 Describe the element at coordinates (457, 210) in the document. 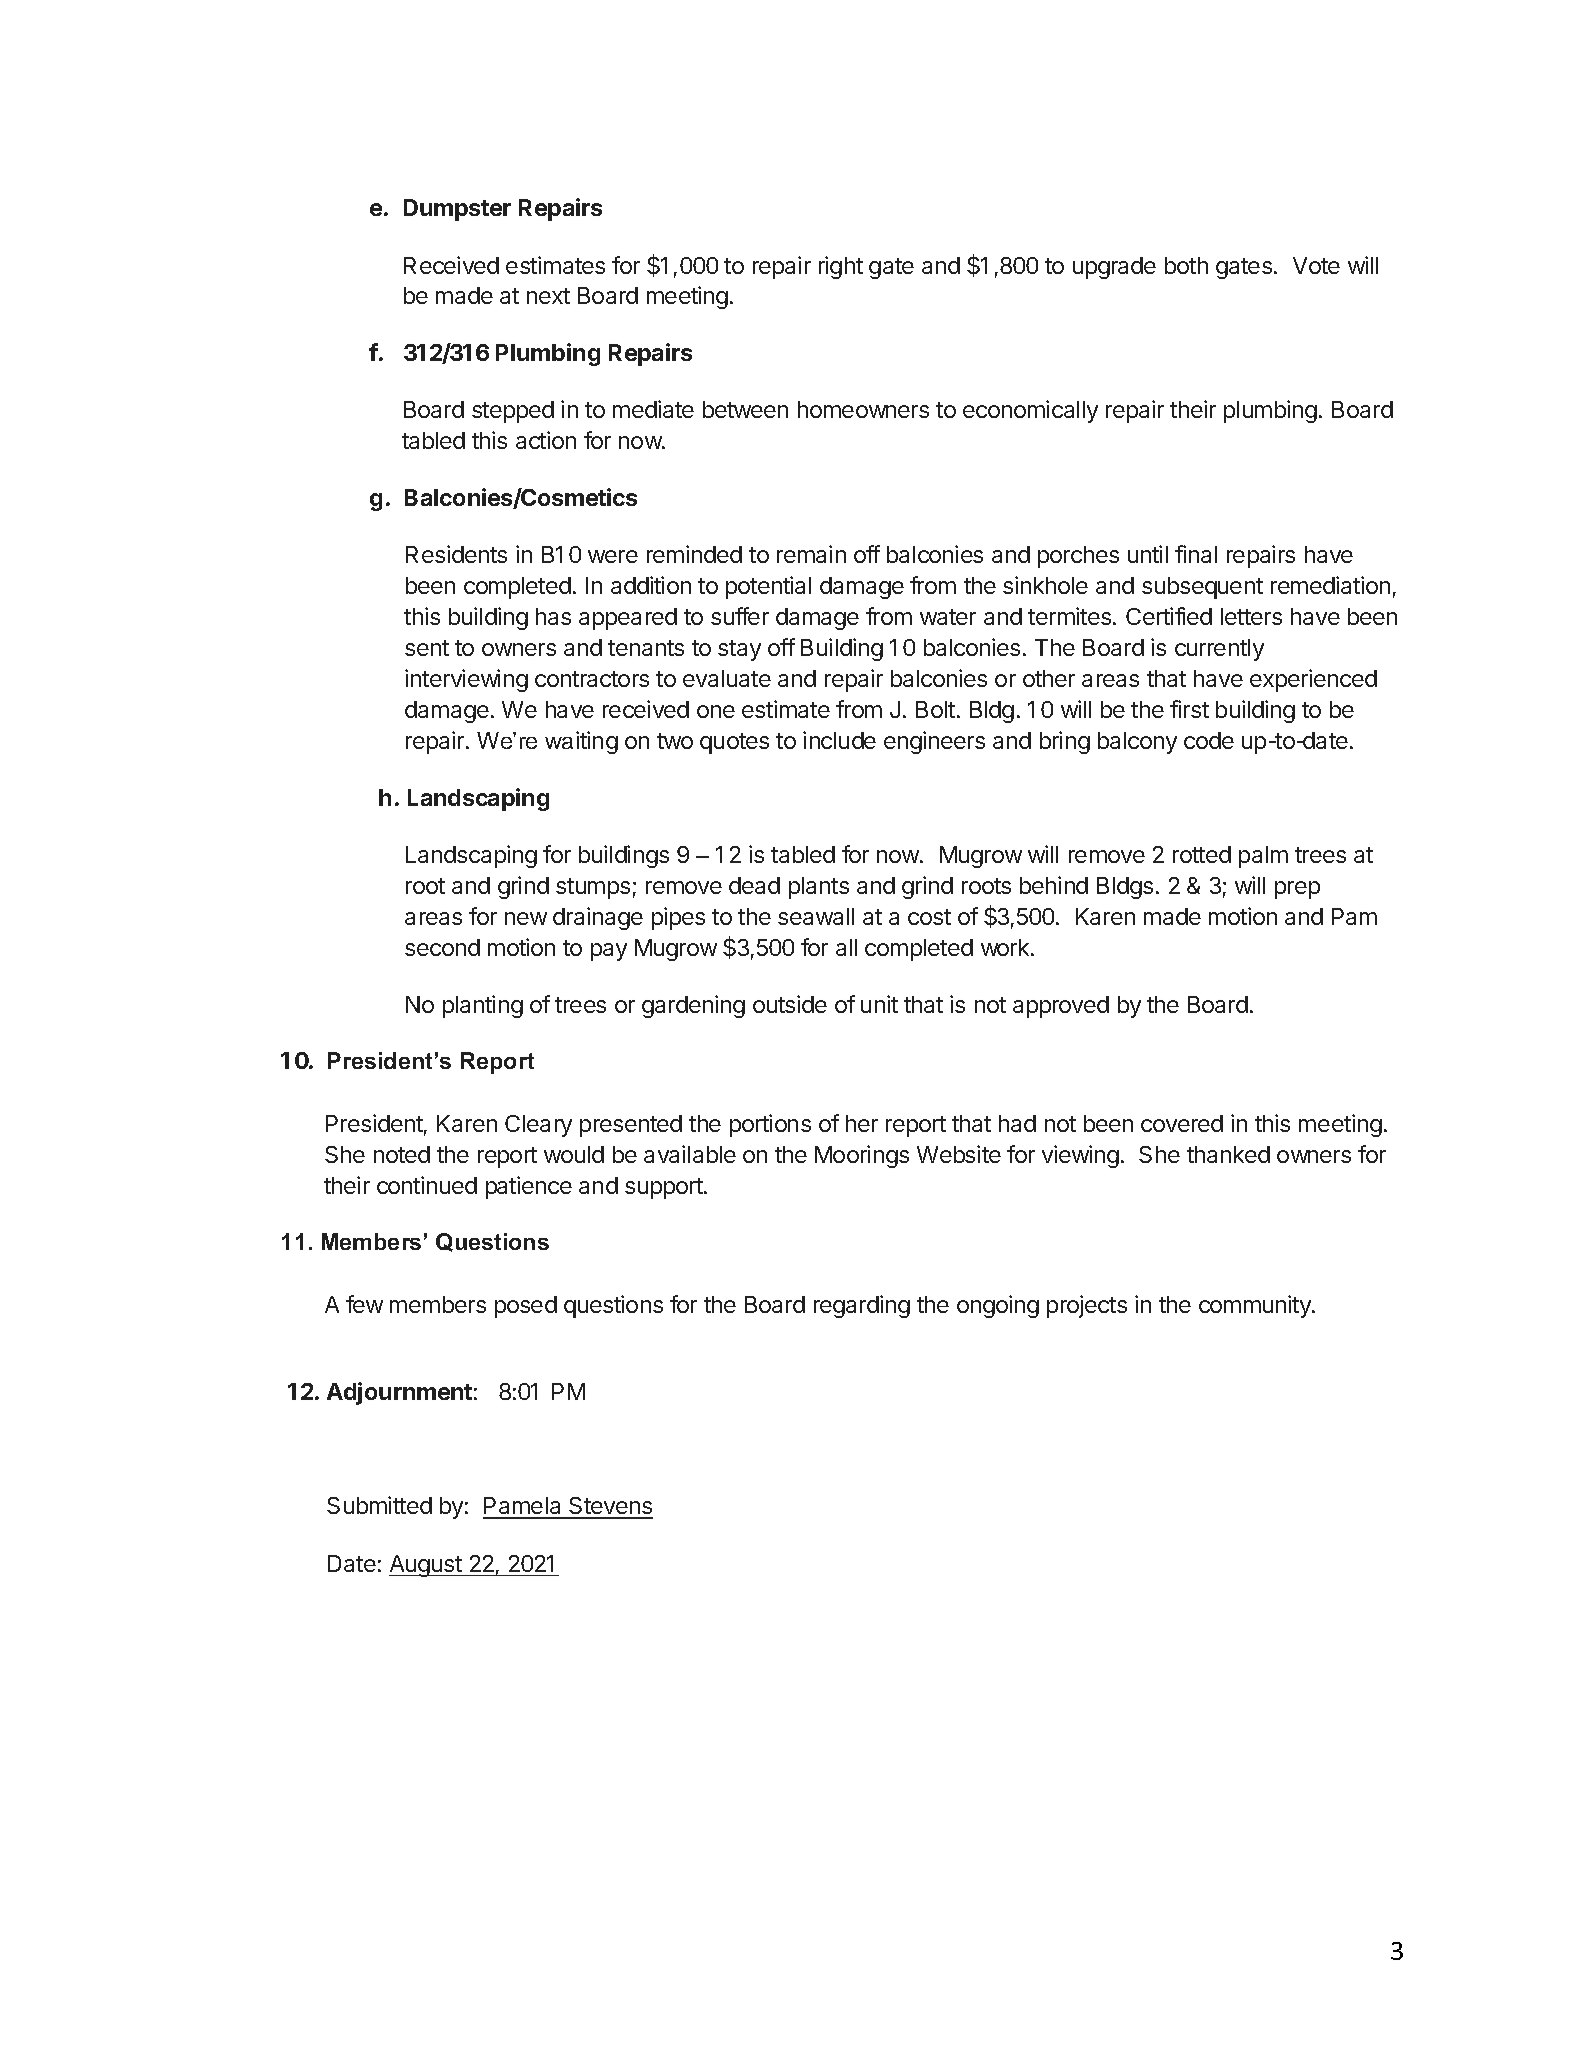

I see `Dumpster` at that location.
